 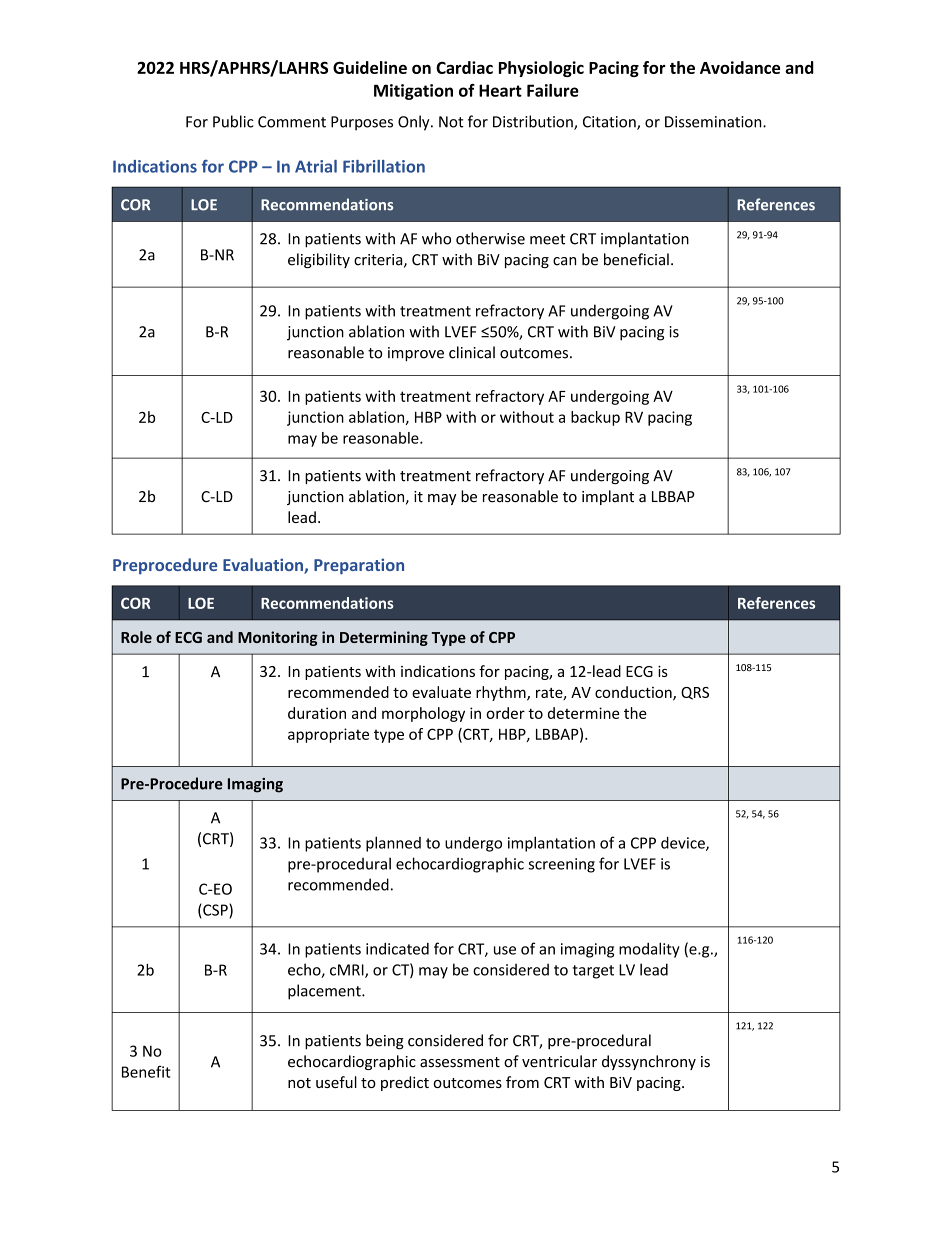 What do you see at coordinates (460, 1062) in the document?
I see `assessment` at bounding box center [460, 1062].
